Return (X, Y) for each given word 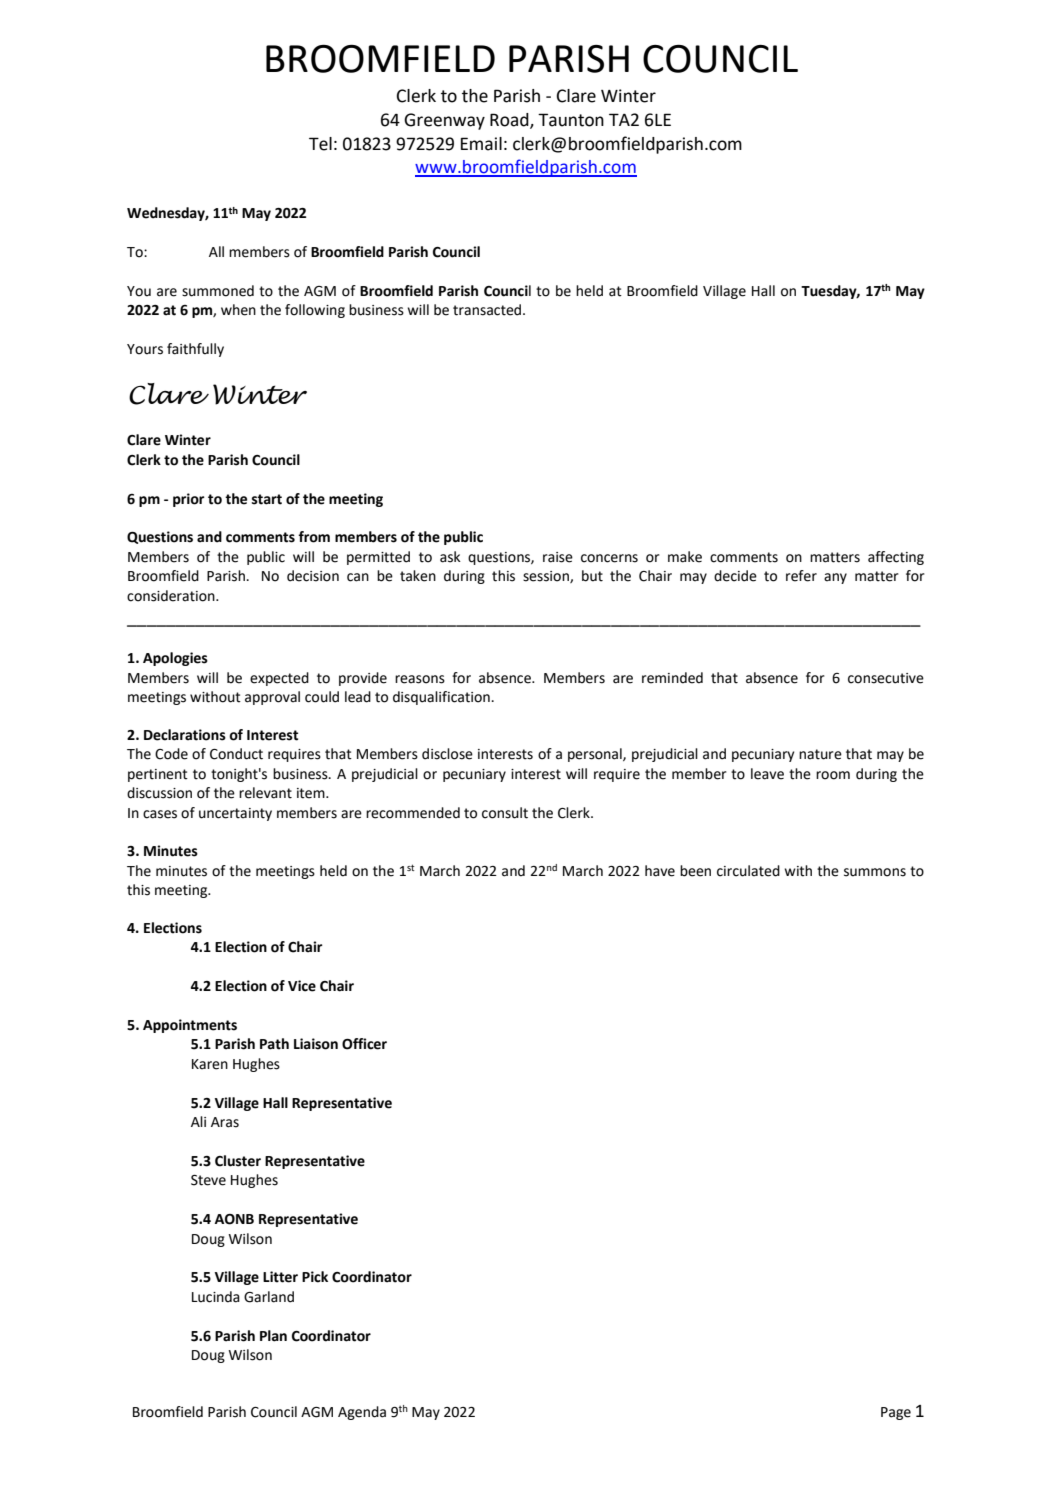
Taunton (571, 120)
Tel (320, 144)
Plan (273, 1336)
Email (481, 144)
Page (896, 1413)
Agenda (362, 1413)
